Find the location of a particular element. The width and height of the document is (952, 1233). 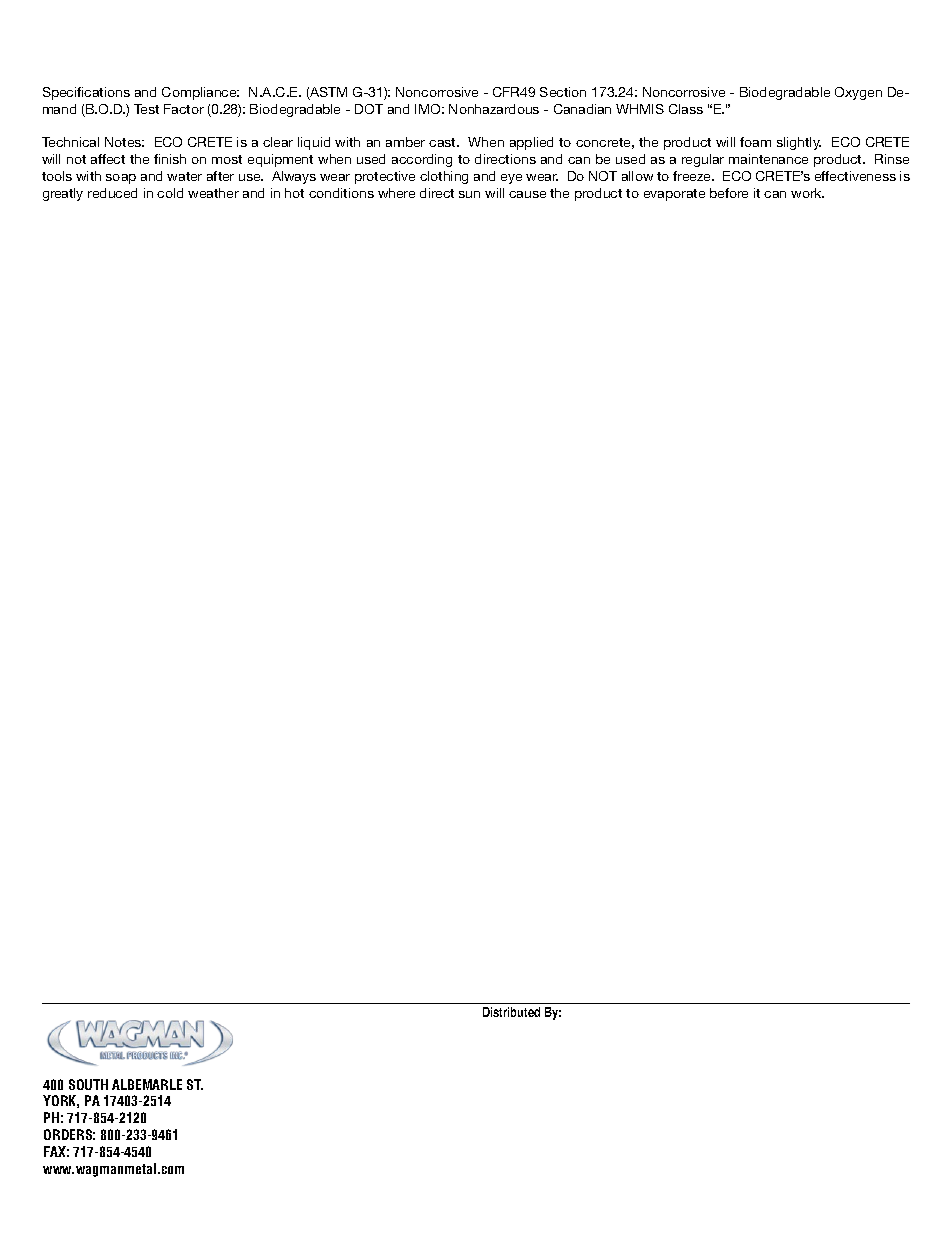

work is located at coordinates (807, 193).
